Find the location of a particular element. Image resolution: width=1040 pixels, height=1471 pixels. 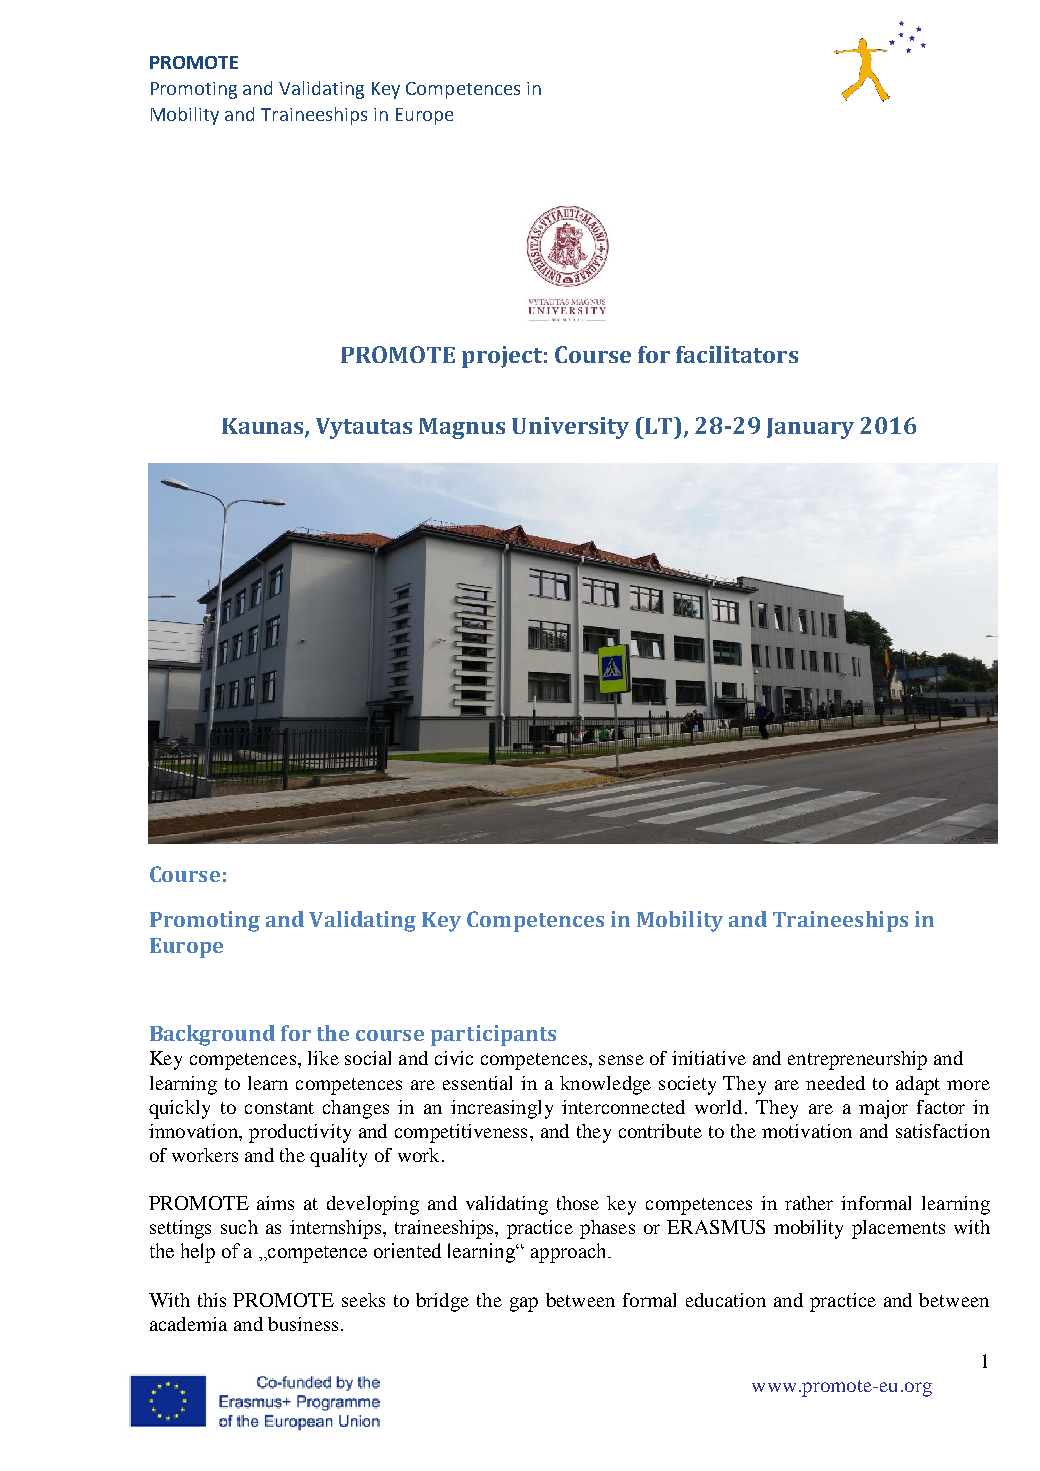

University is located at coordinates (570, 428).
